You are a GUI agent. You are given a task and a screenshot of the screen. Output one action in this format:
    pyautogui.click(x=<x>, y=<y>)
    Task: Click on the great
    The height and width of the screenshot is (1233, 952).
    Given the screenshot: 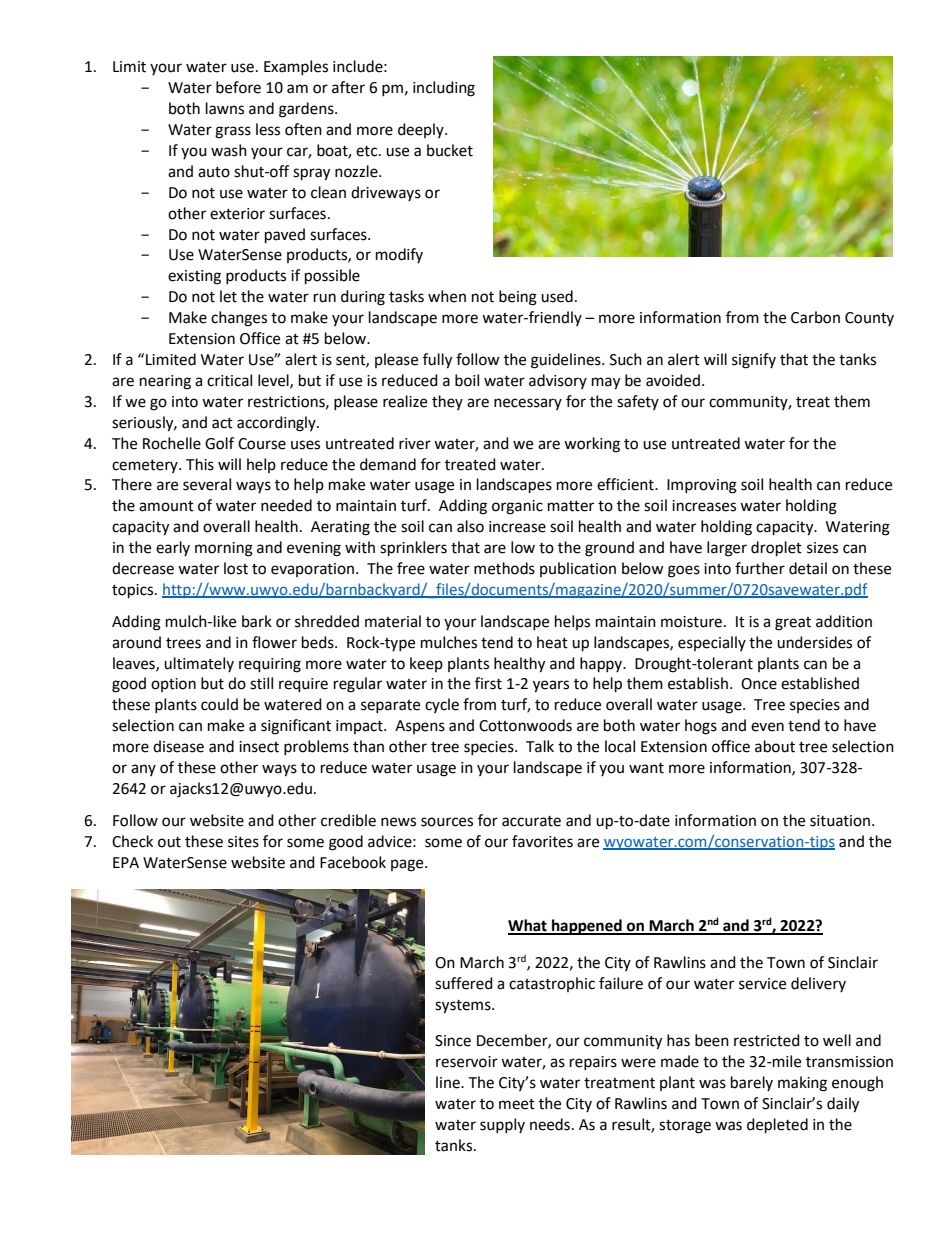 What is the action you would take?
    pyautogui.click(x=793, y=624)
